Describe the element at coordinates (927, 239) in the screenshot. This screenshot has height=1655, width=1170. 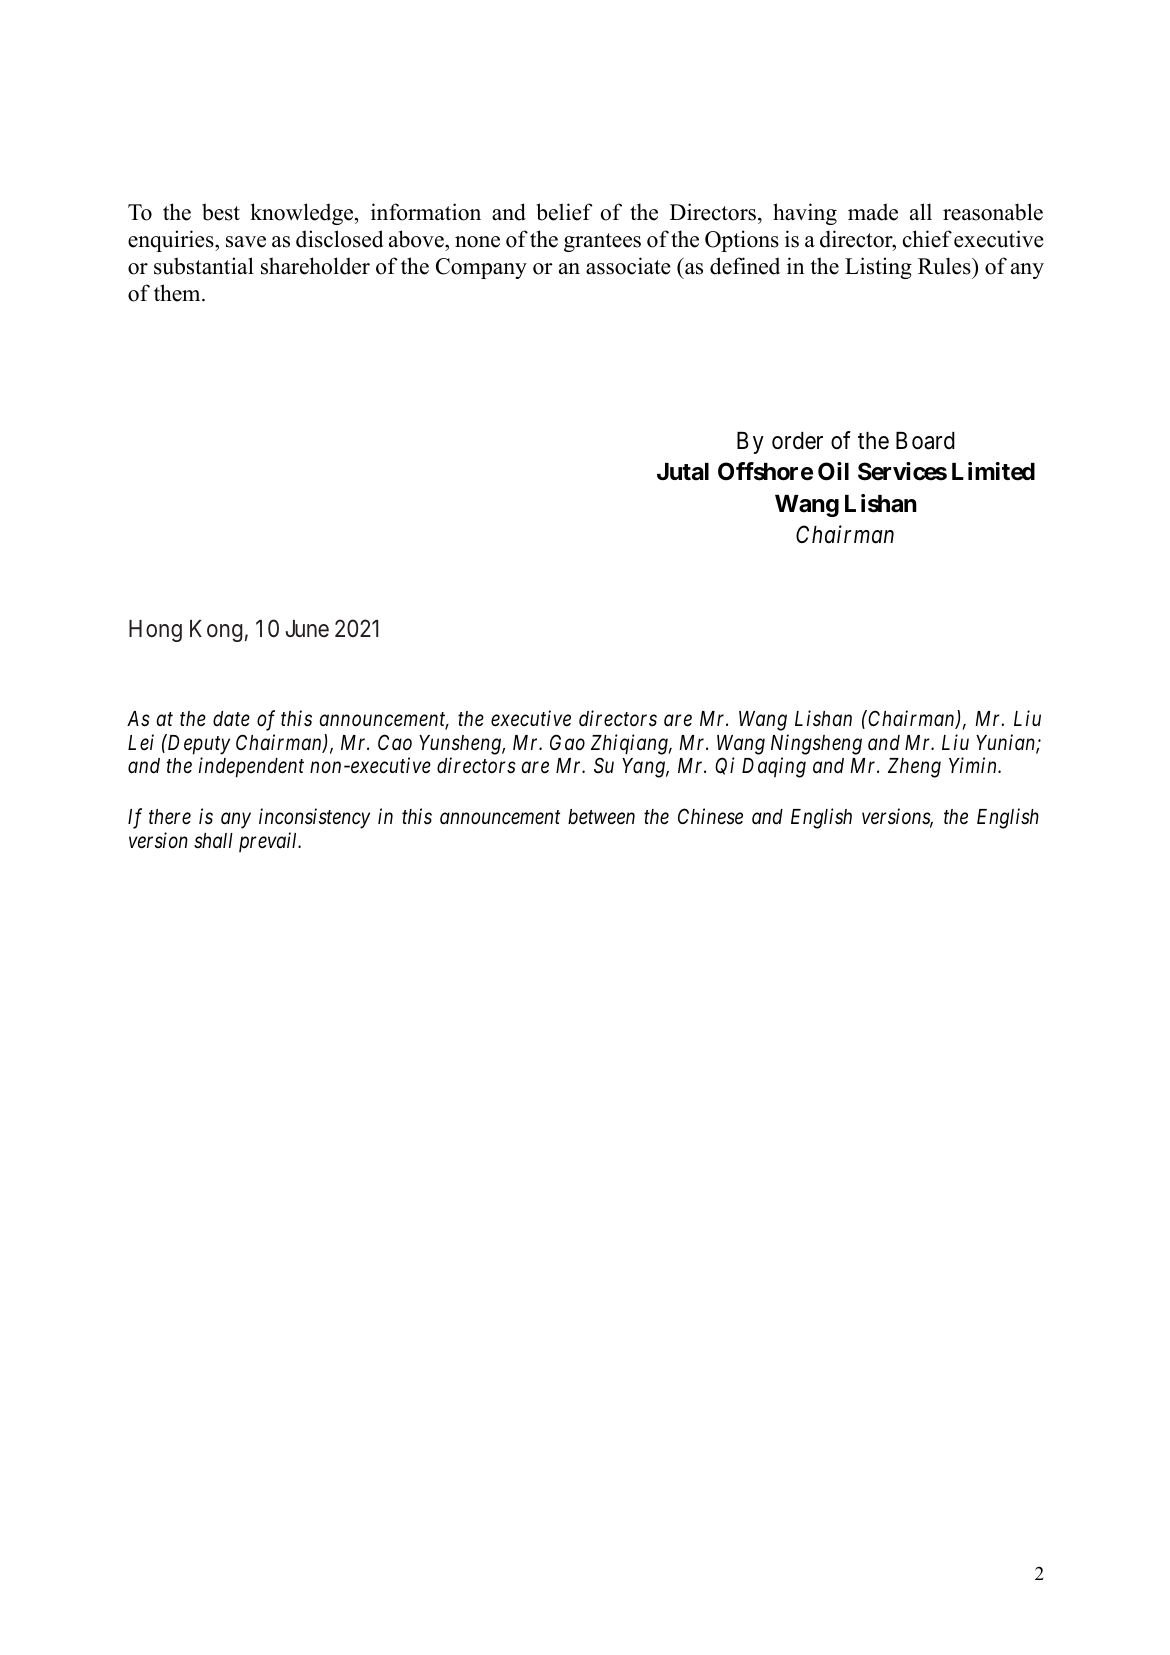
I see `chief` at that location.
